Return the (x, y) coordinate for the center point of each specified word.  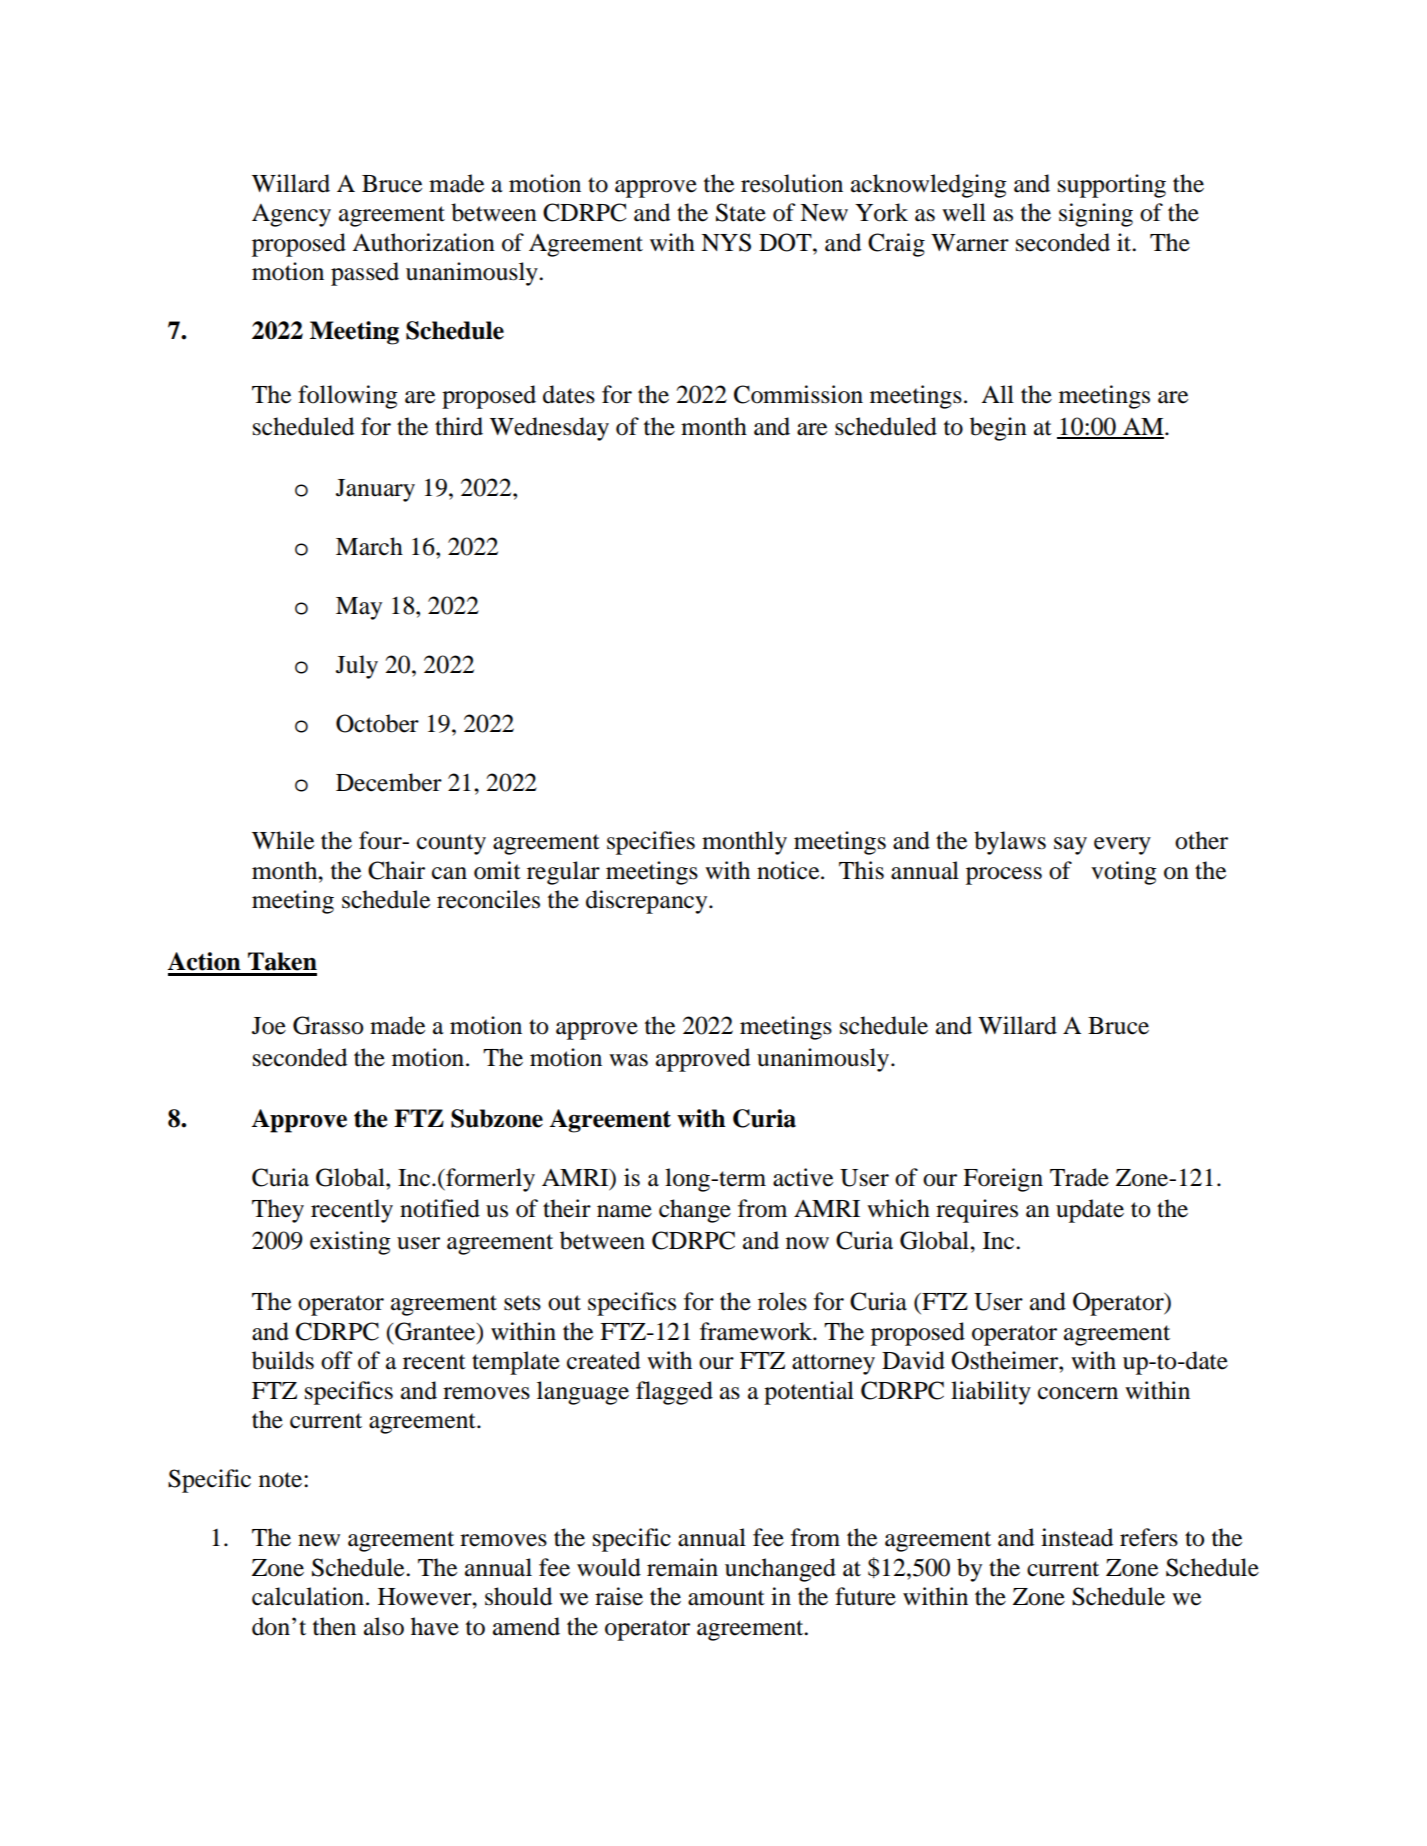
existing (350, 1243)
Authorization (423, 242)
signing (1096, 215)
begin (998, 429)
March (369, 546)
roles (782, 1301)
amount (726, 1598)
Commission (798, 394)
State (741, 212)
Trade (1079, 1177)
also (384, 1626)
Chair (396, 870)
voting (1124, 873)
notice (789, 870)
